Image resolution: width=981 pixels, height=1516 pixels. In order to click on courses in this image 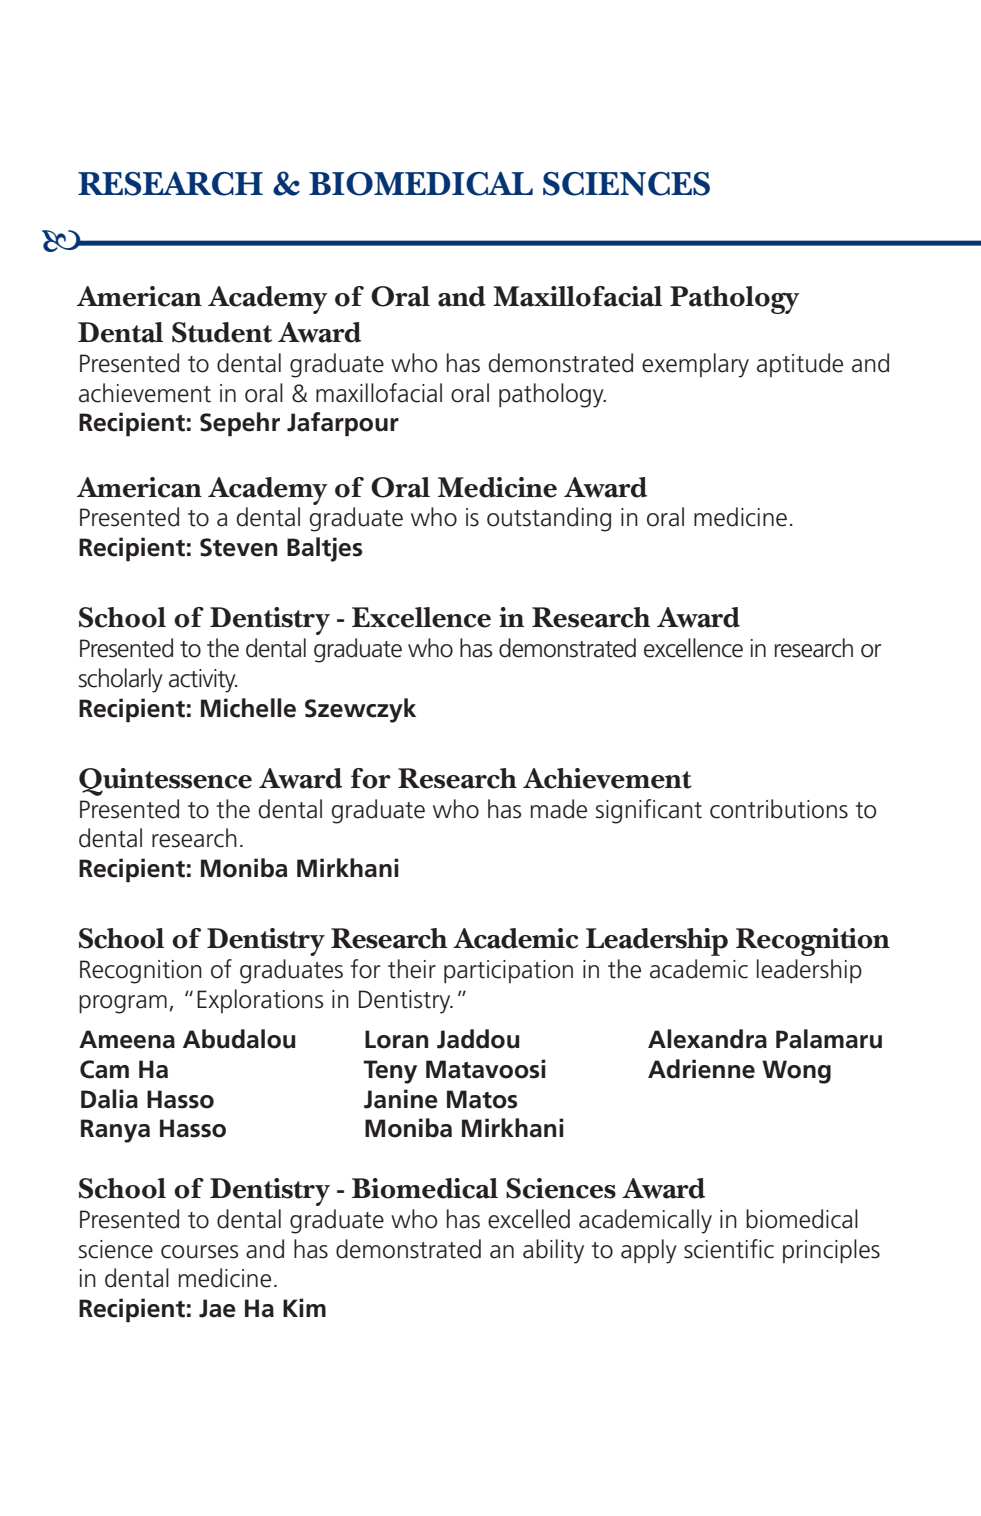, I will do `click(200, 1252)`.
